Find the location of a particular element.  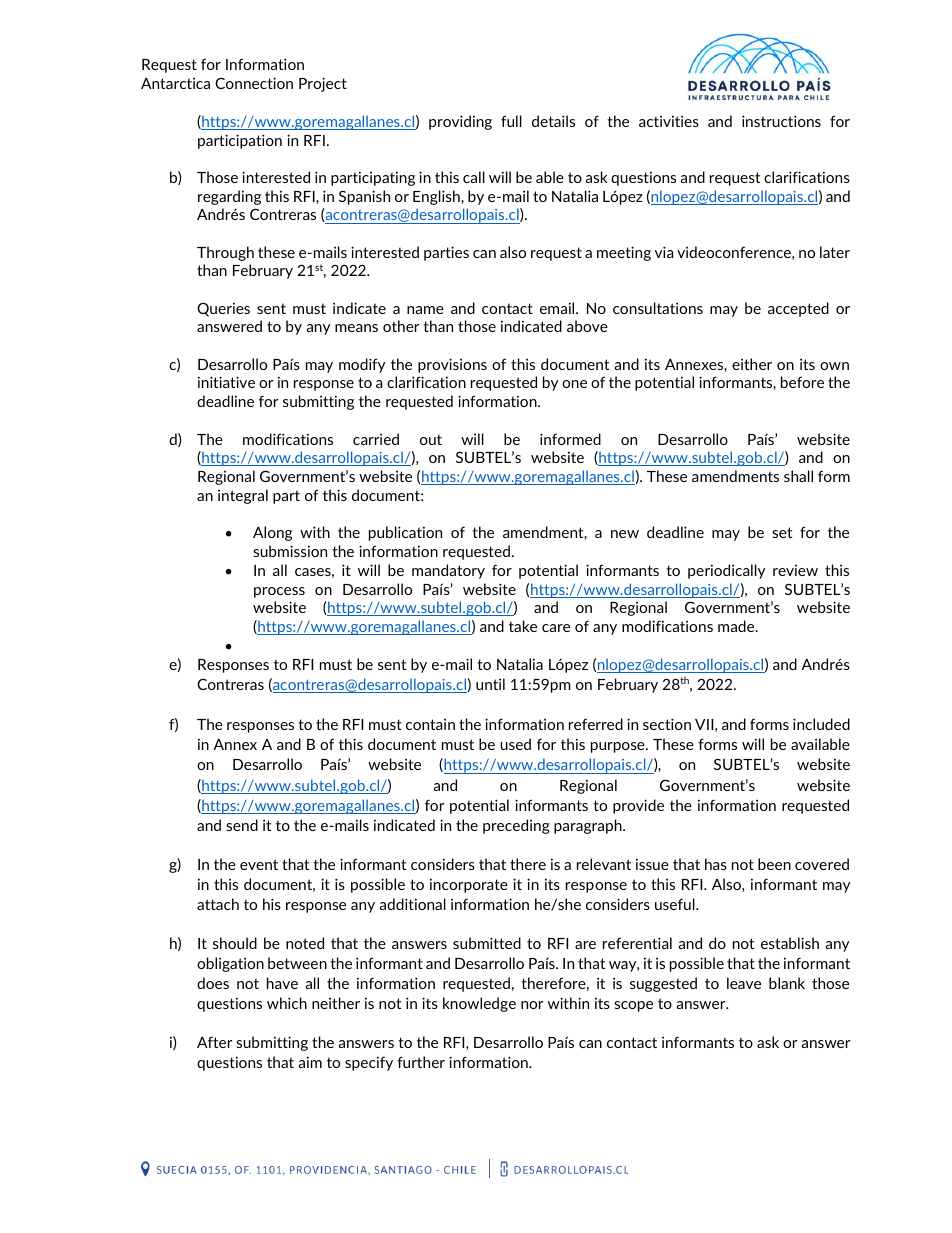

instructions is located at coordinates (781, 121).
